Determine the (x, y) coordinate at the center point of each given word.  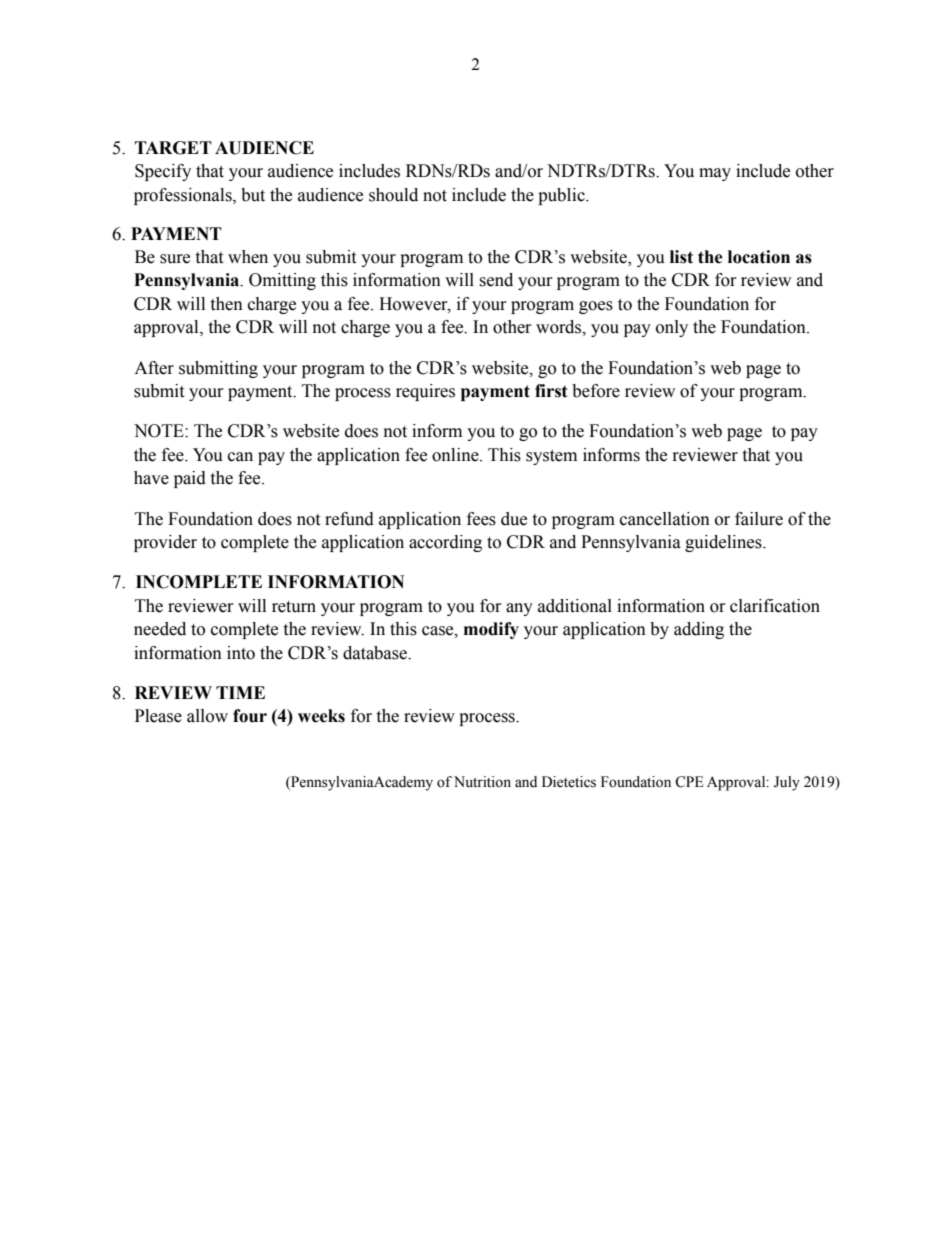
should (393, 195)
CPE (689, 782)
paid (190, 479)
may (715, 174)
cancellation (665, 519)
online (456, 455)
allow (207, 716)
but (253, 195)
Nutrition (482, 782)
